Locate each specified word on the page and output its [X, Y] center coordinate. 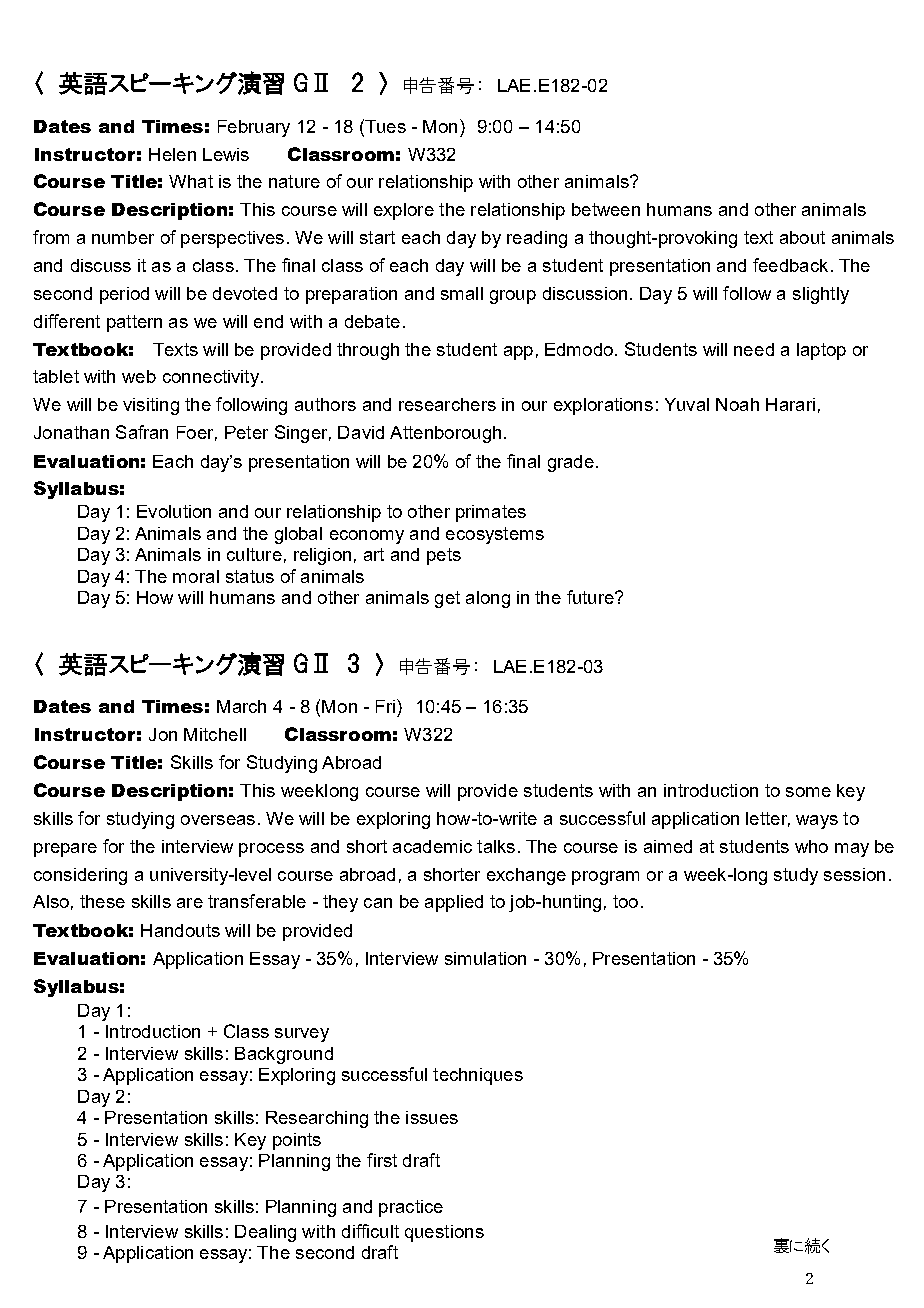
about [802, 237]
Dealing [265, 1233]
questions [444, 1233]
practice [411, 1208]
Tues [384, 126]
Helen [172, 154]
